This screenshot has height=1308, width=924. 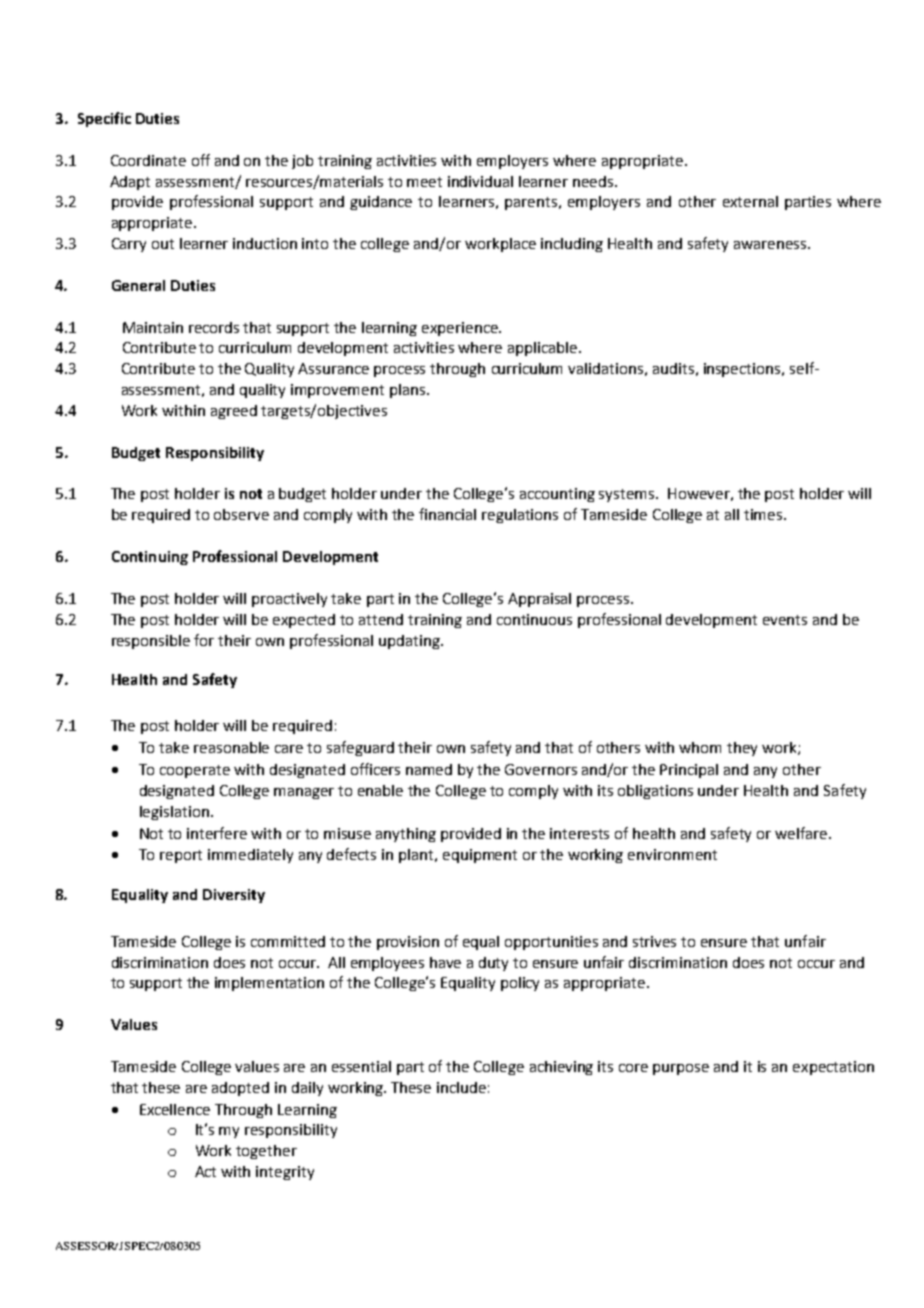 What do you see at coordinates (750, 201) in the screenshot?
I see `external` at bounding box center [750, 201].
